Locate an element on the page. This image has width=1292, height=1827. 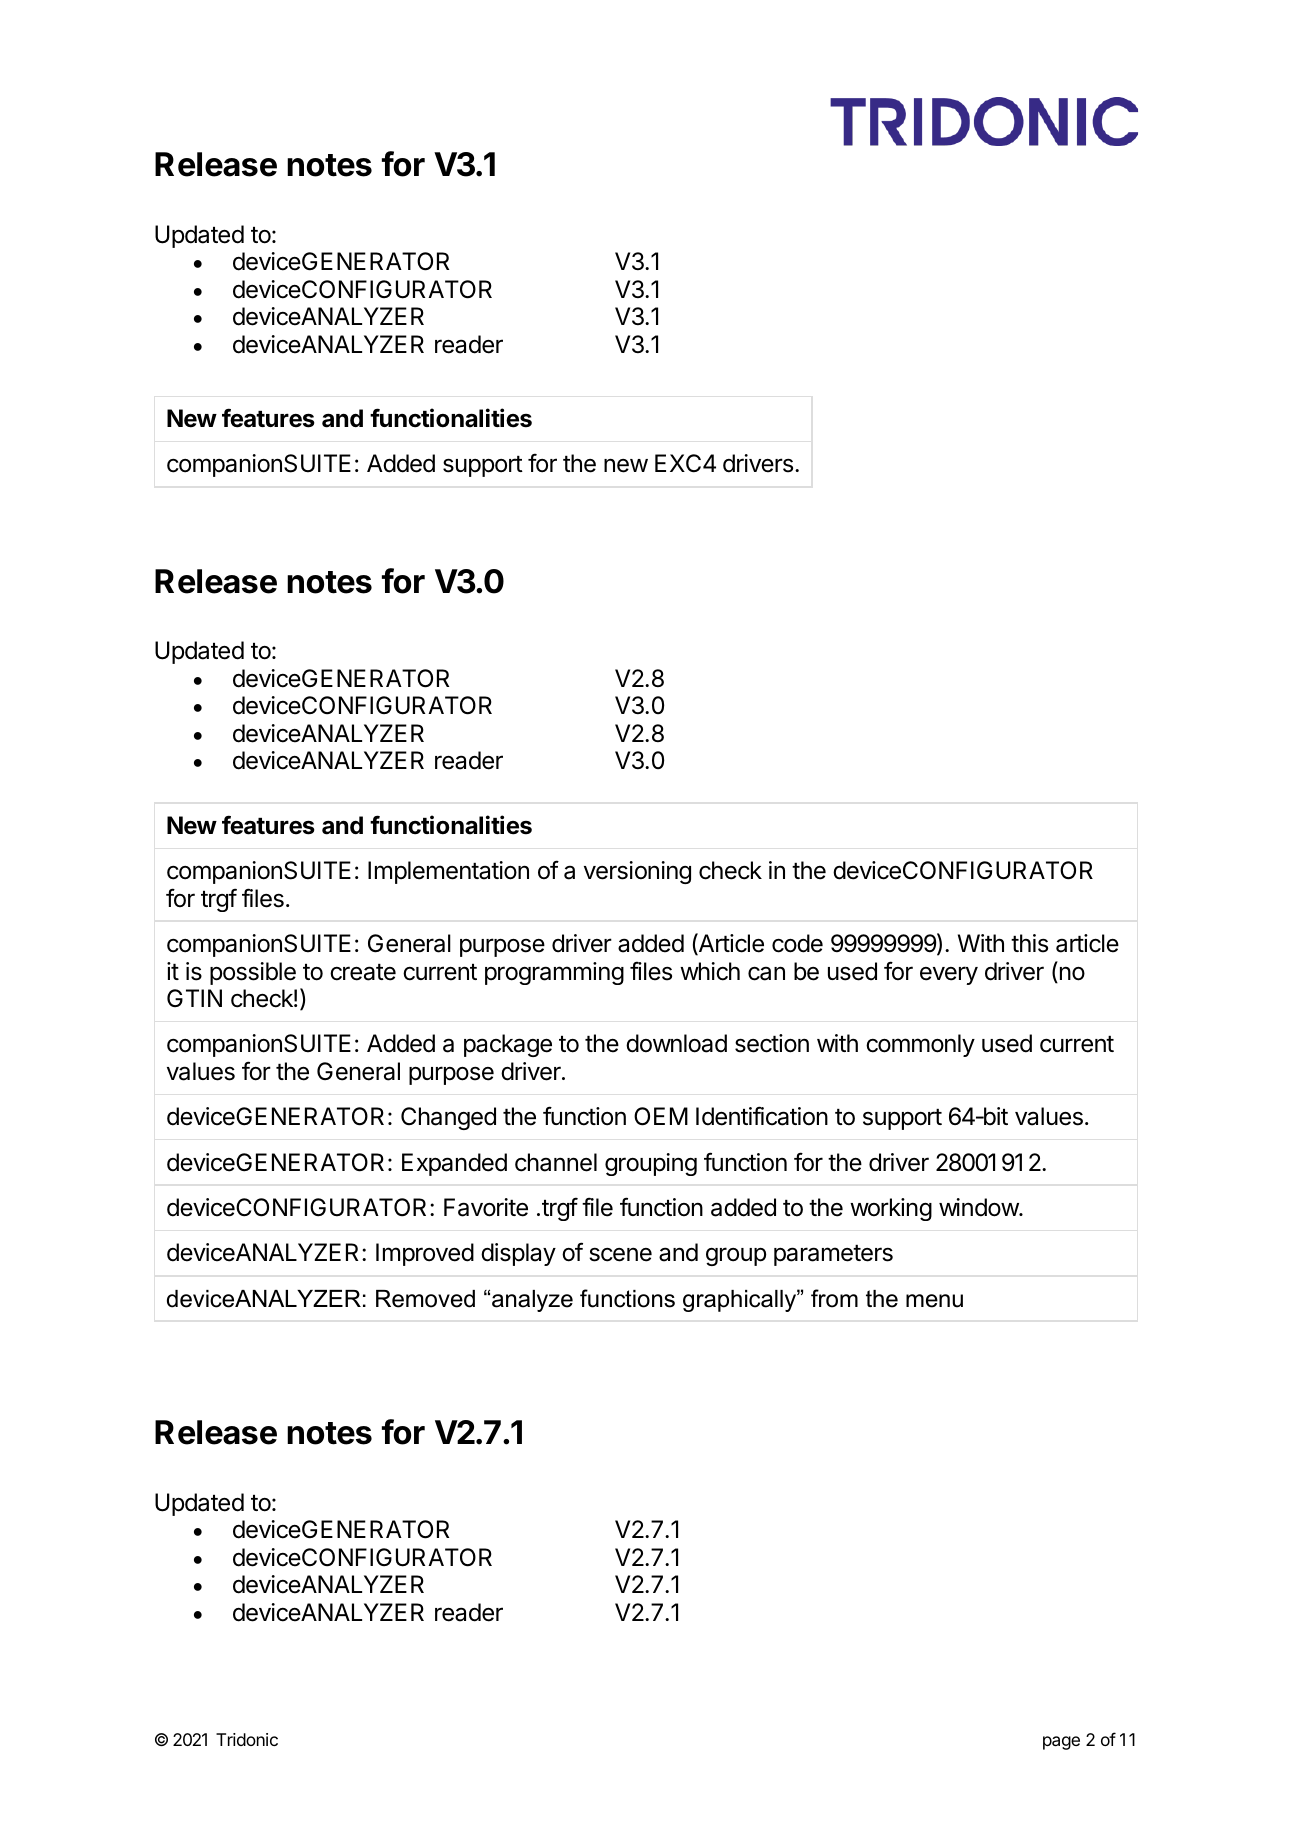
this is located at coordinates (1029, 943).
